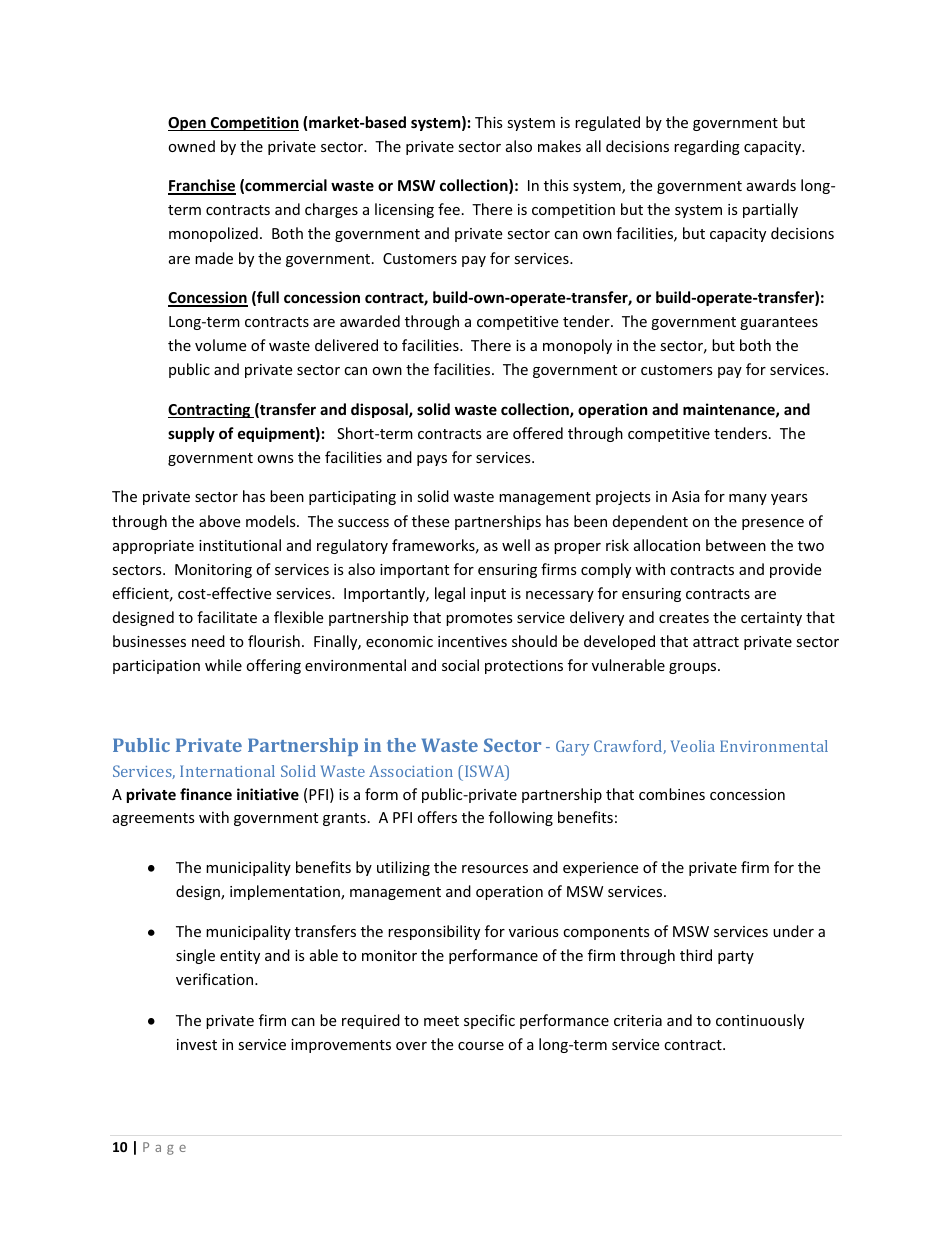 The width and height of the page is (952, 1233). What do you see at coordinates (672, 794) in the page?
I see `combines` at bounding box center [672, 794].
